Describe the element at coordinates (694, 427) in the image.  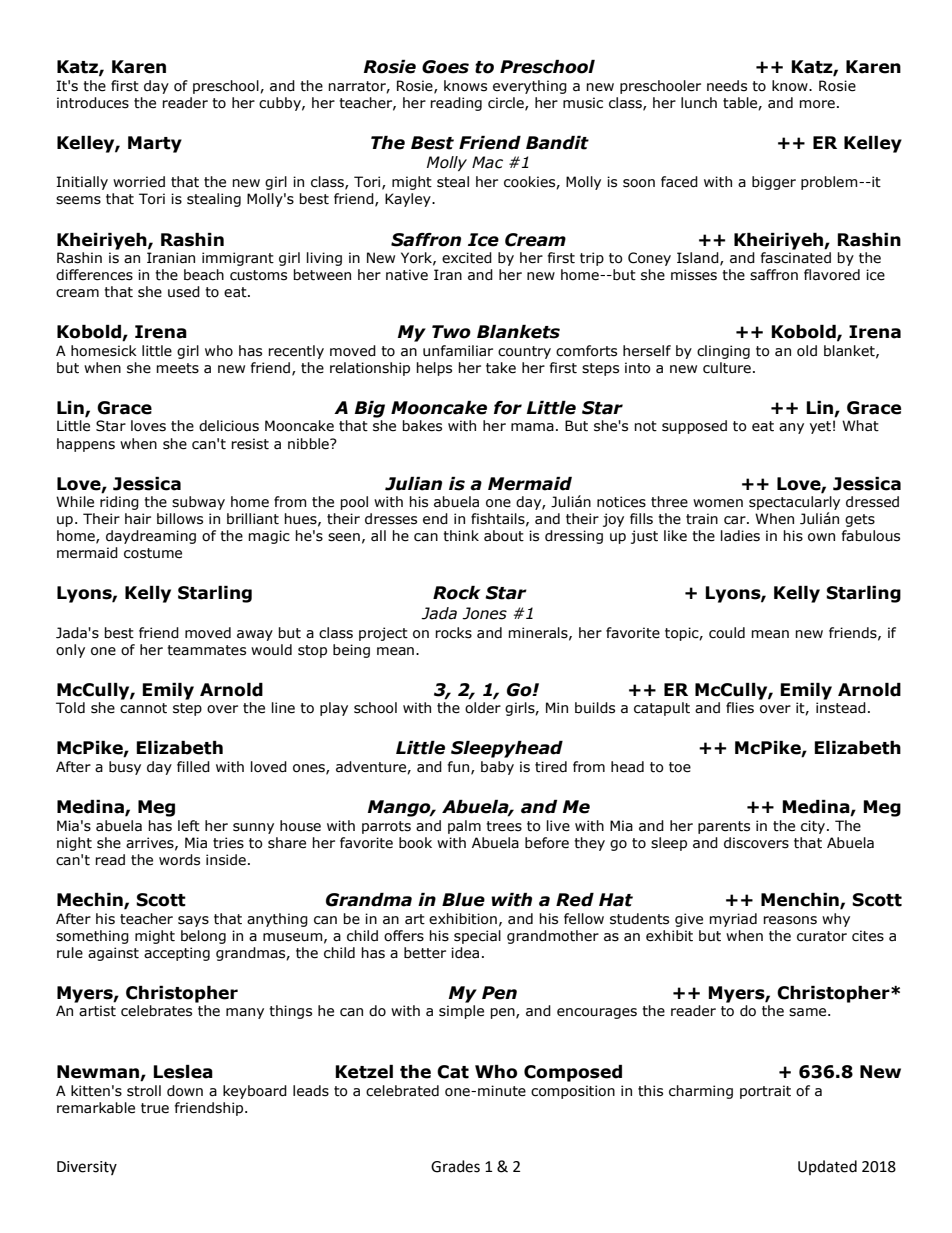
I see `supposed` at that location.
